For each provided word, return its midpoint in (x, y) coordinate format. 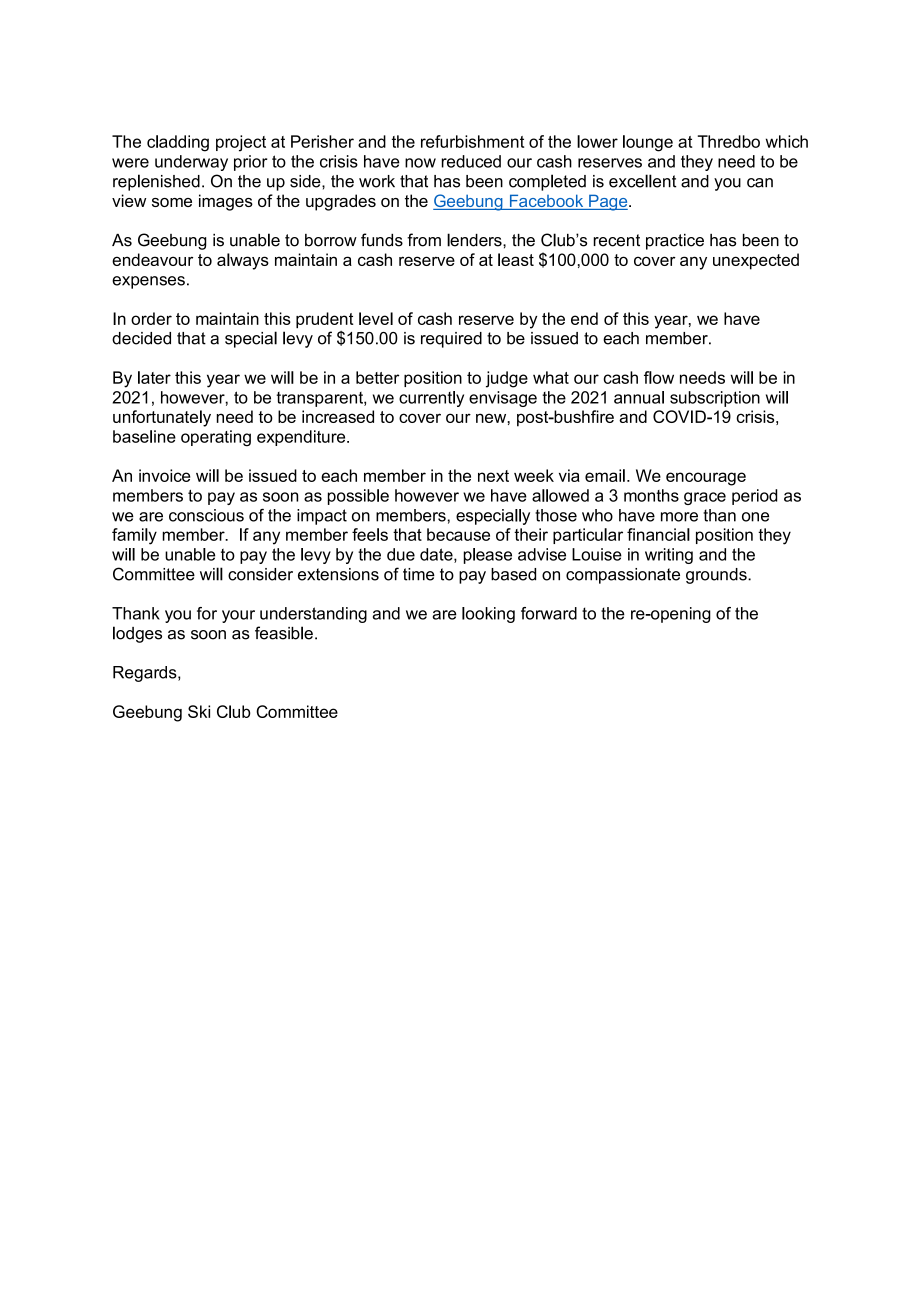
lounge (648, 143)
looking (488, 615)
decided (141, 338)
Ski (199, 711)
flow (659, 377)
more (679, 517)
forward (549, 613)
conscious (206, 515)
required (451, 340)
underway (191, 163)
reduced (471, 161)
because (458, 534)
